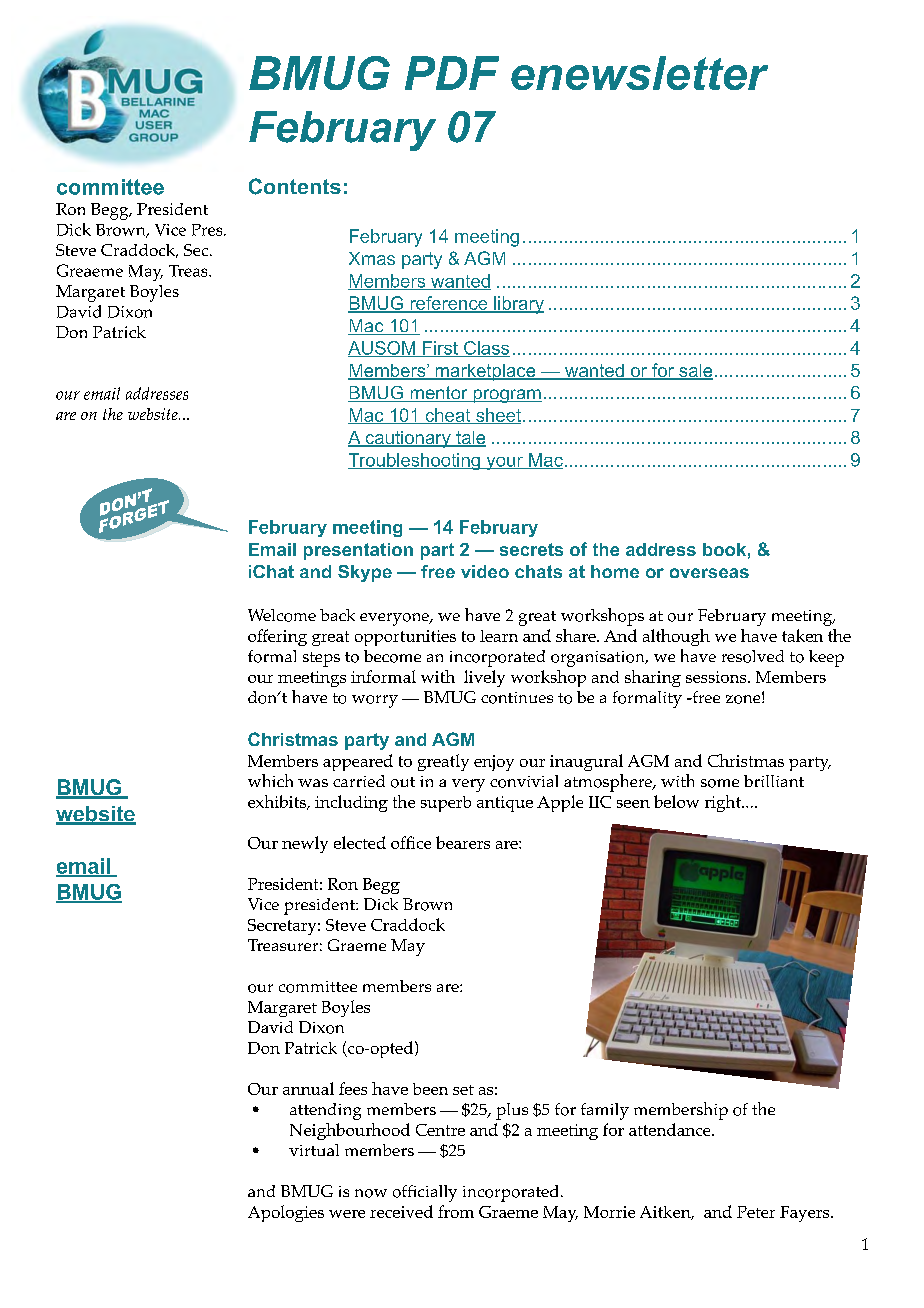 Image resolution: width=924 pixels, height=1308 pixels. I want to click on were, so click(347, 1214).
